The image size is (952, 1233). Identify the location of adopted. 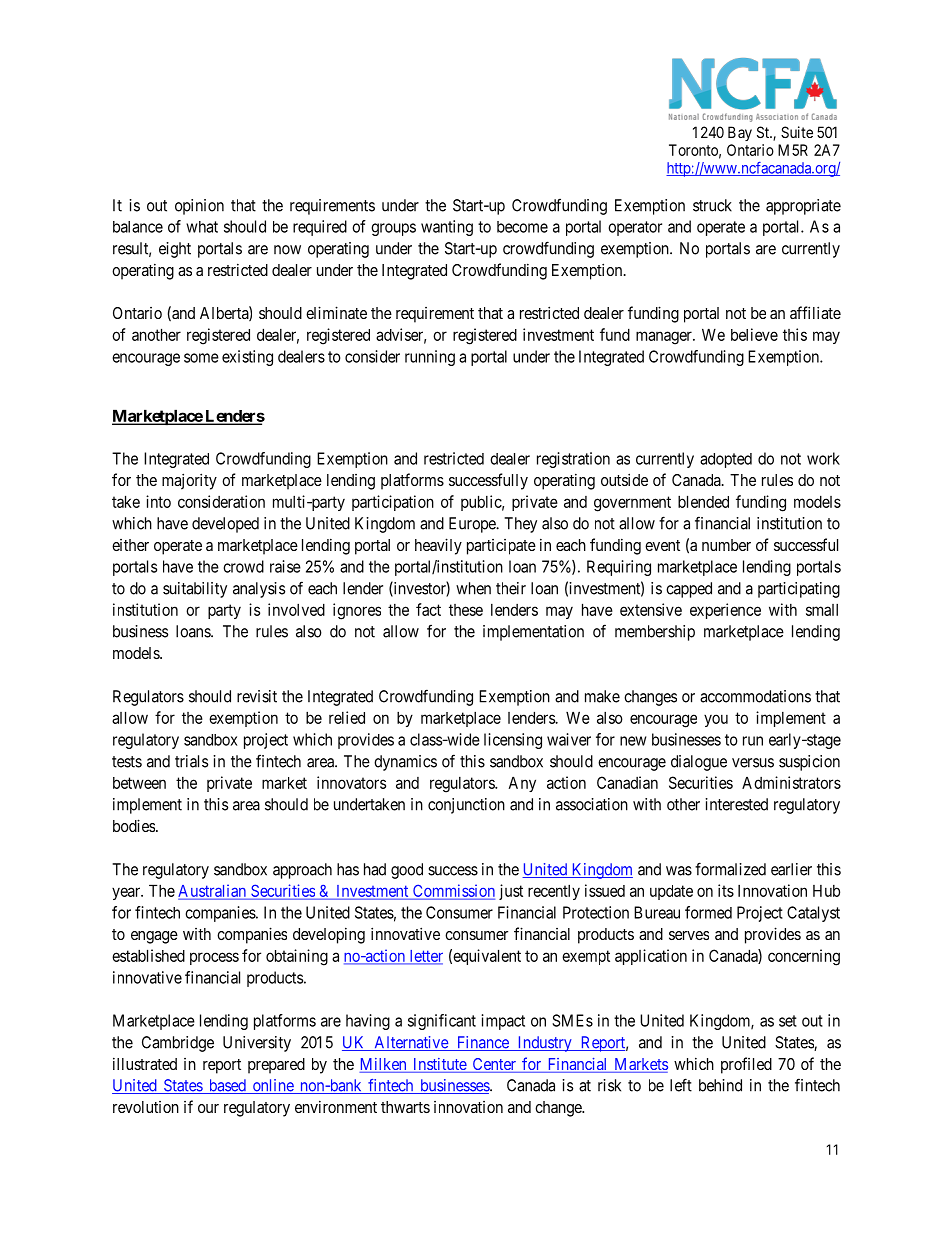
(726, 460).
